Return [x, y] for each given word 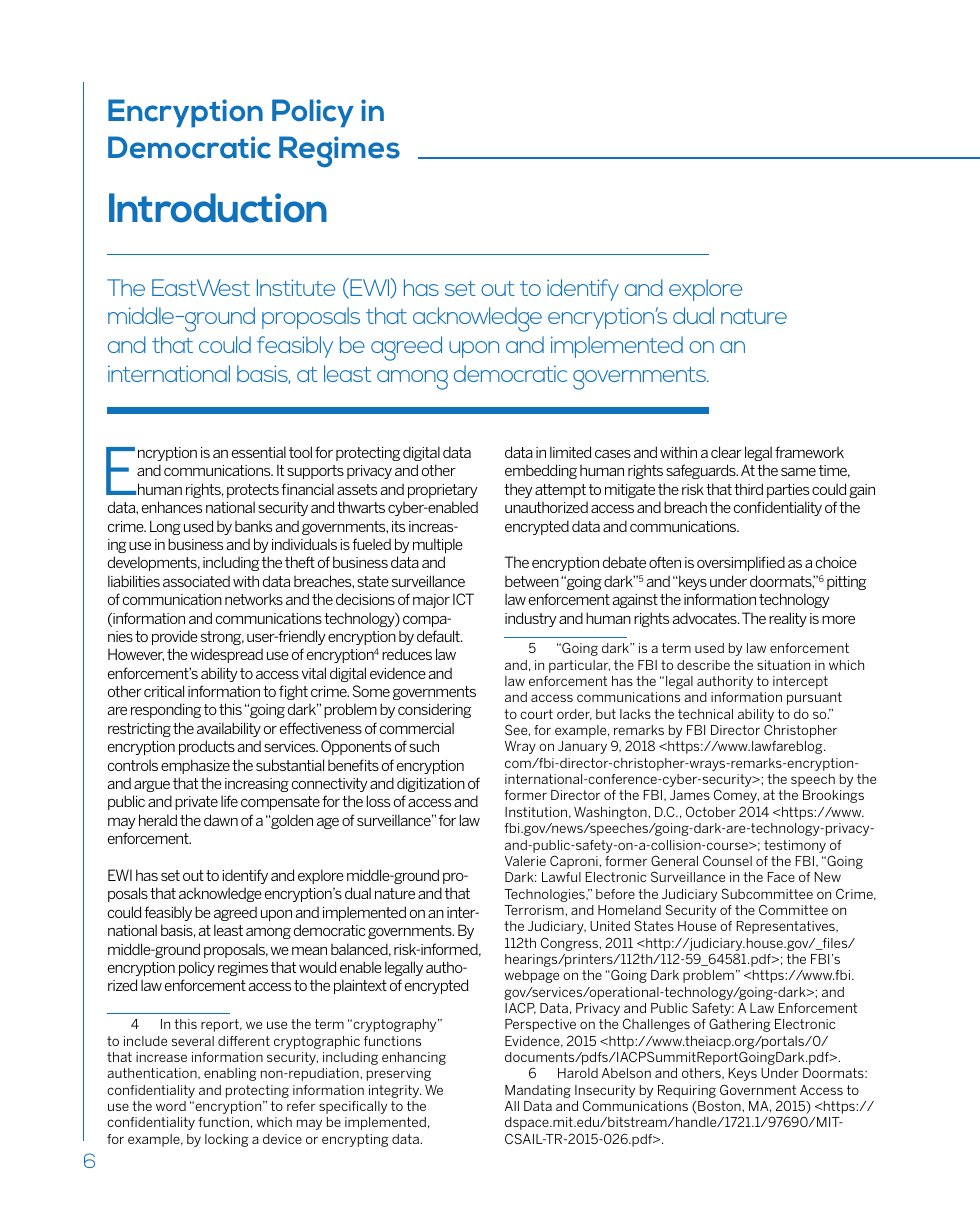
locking [227, 1140]
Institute [296, 287]
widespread [227, 655]
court [536, 714]
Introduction [218, 208]
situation [783, 665]
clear [726, 452]
